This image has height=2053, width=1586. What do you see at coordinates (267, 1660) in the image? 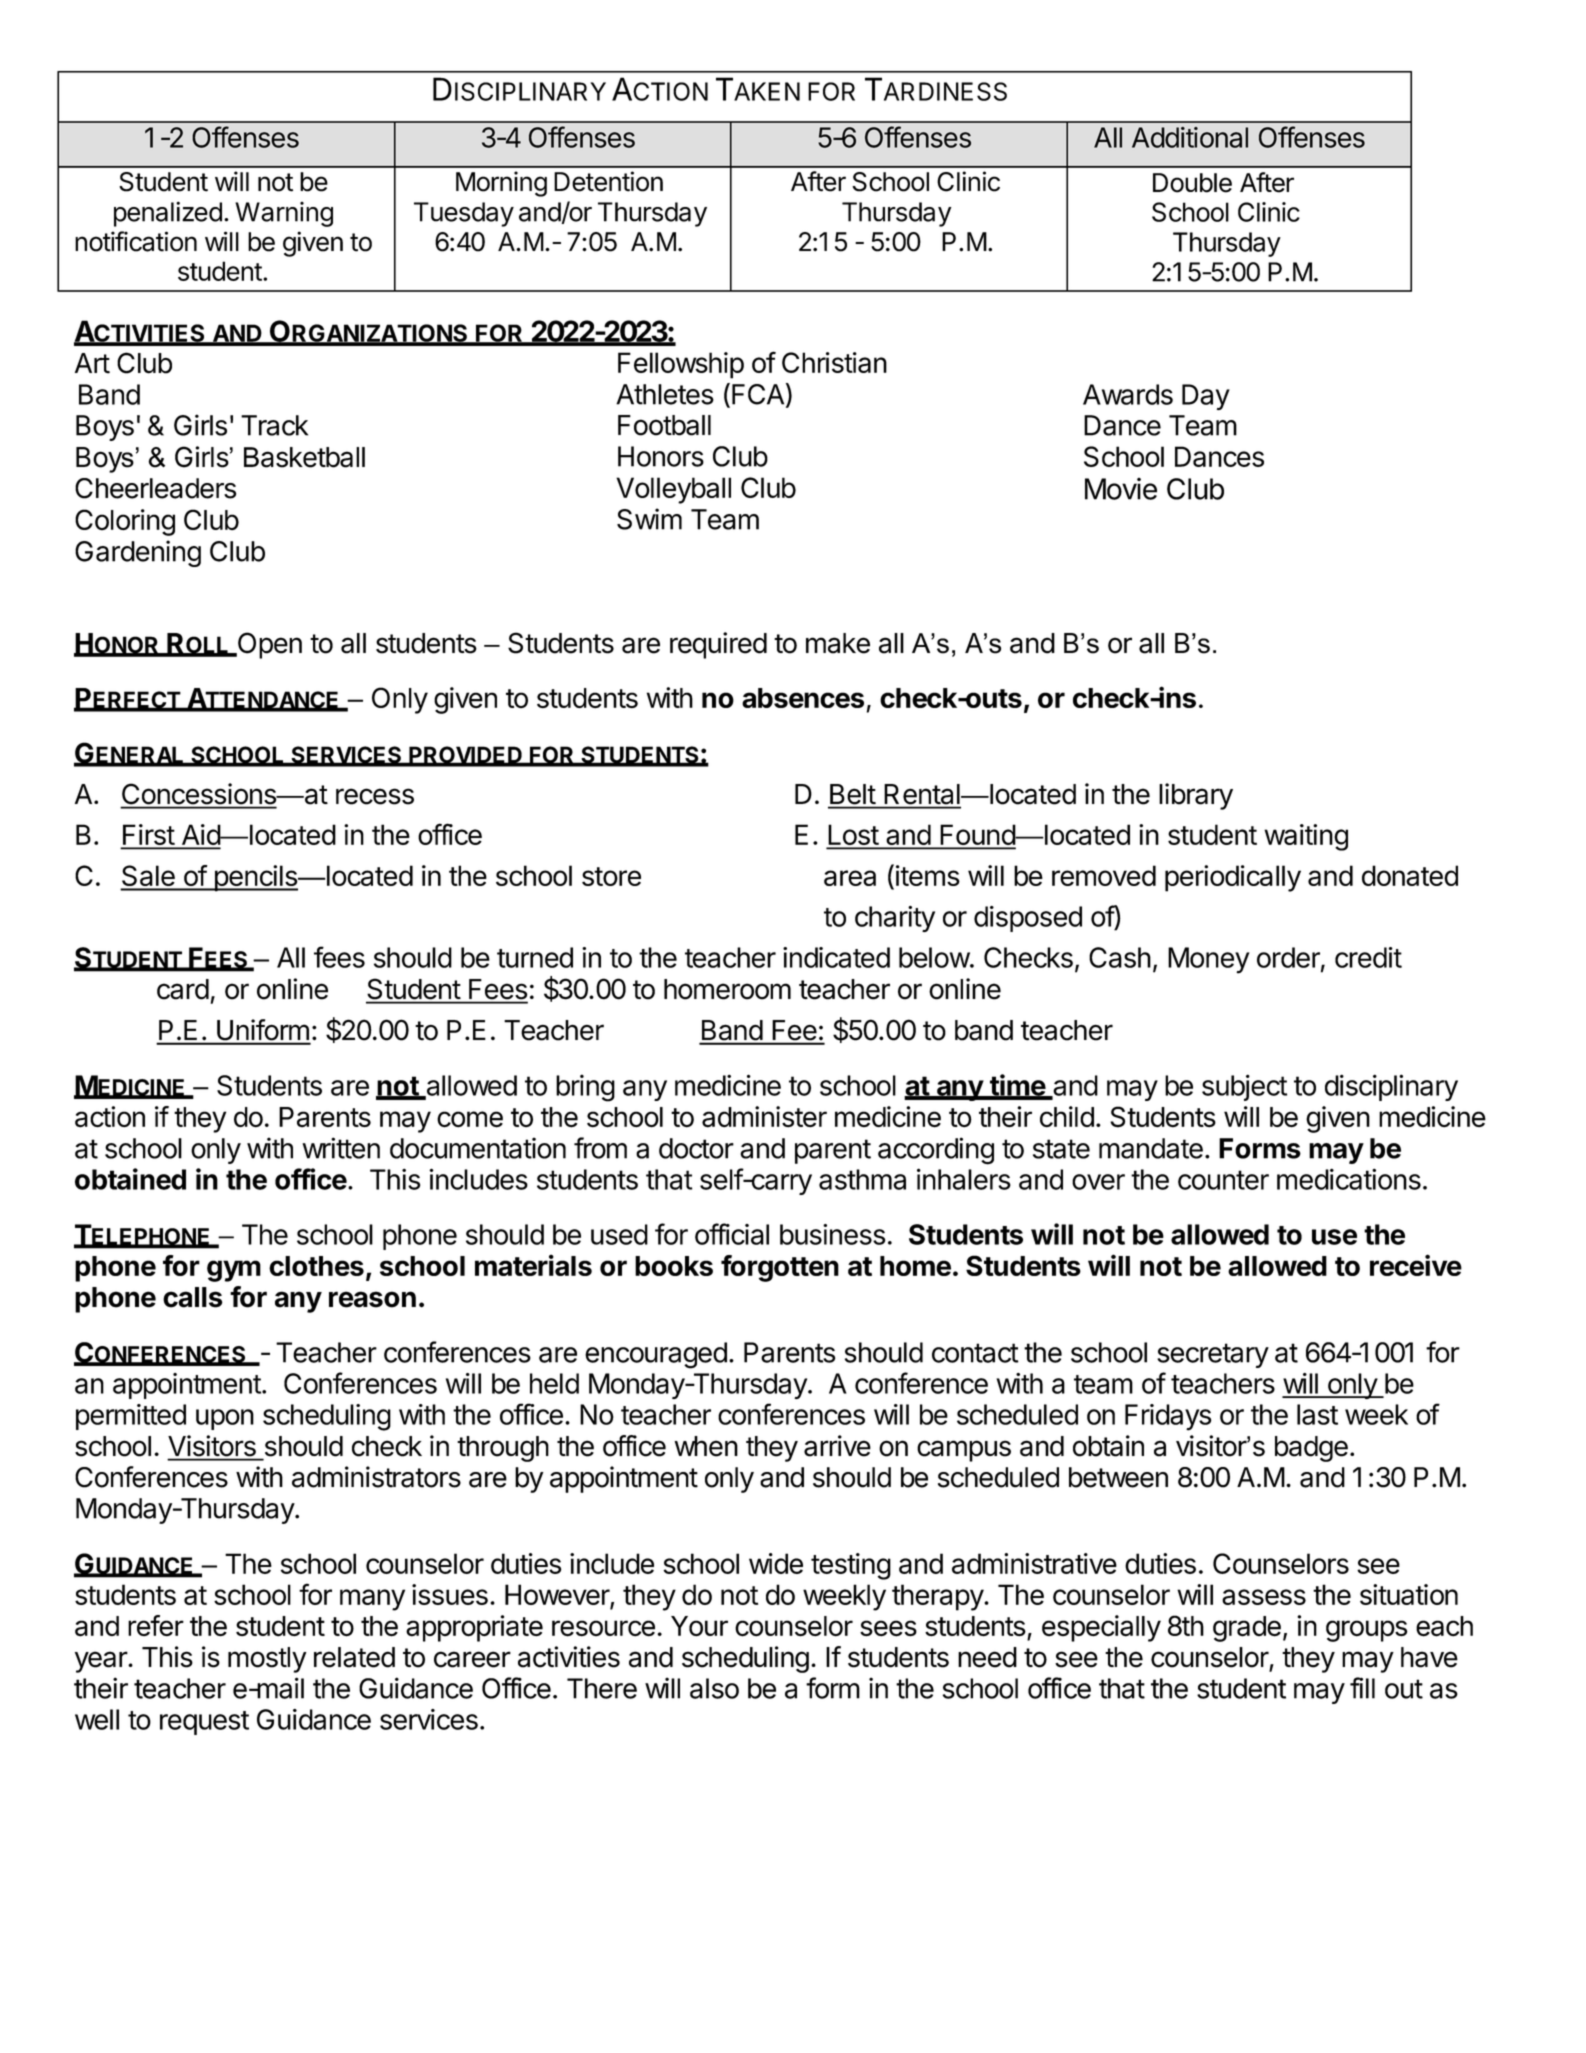
I see `mostly` at bounding box center [267, 1660].
